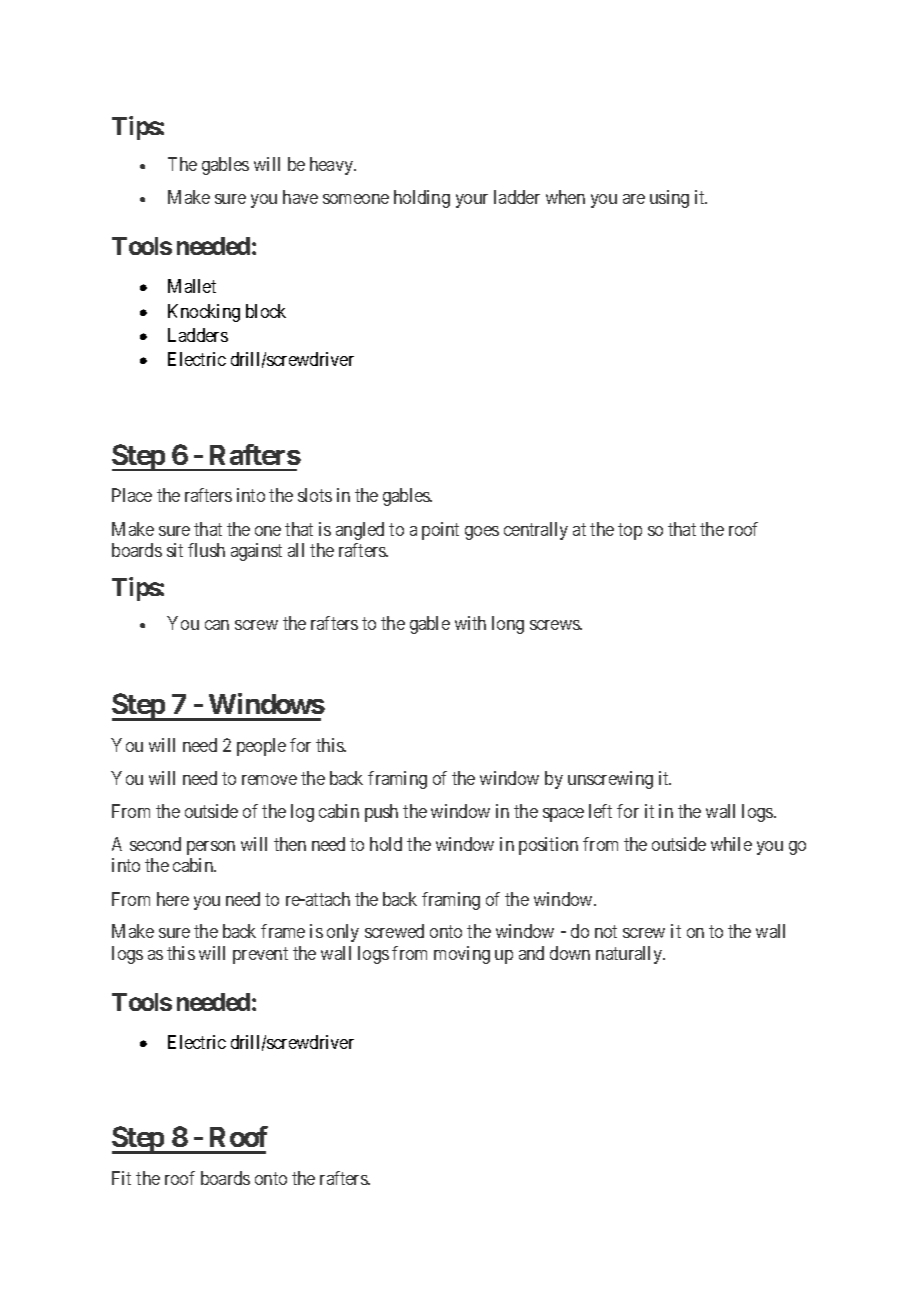  What do you see at coordinates (211, 848) in the page?
I see `person` at bounding box center [211, 848].
